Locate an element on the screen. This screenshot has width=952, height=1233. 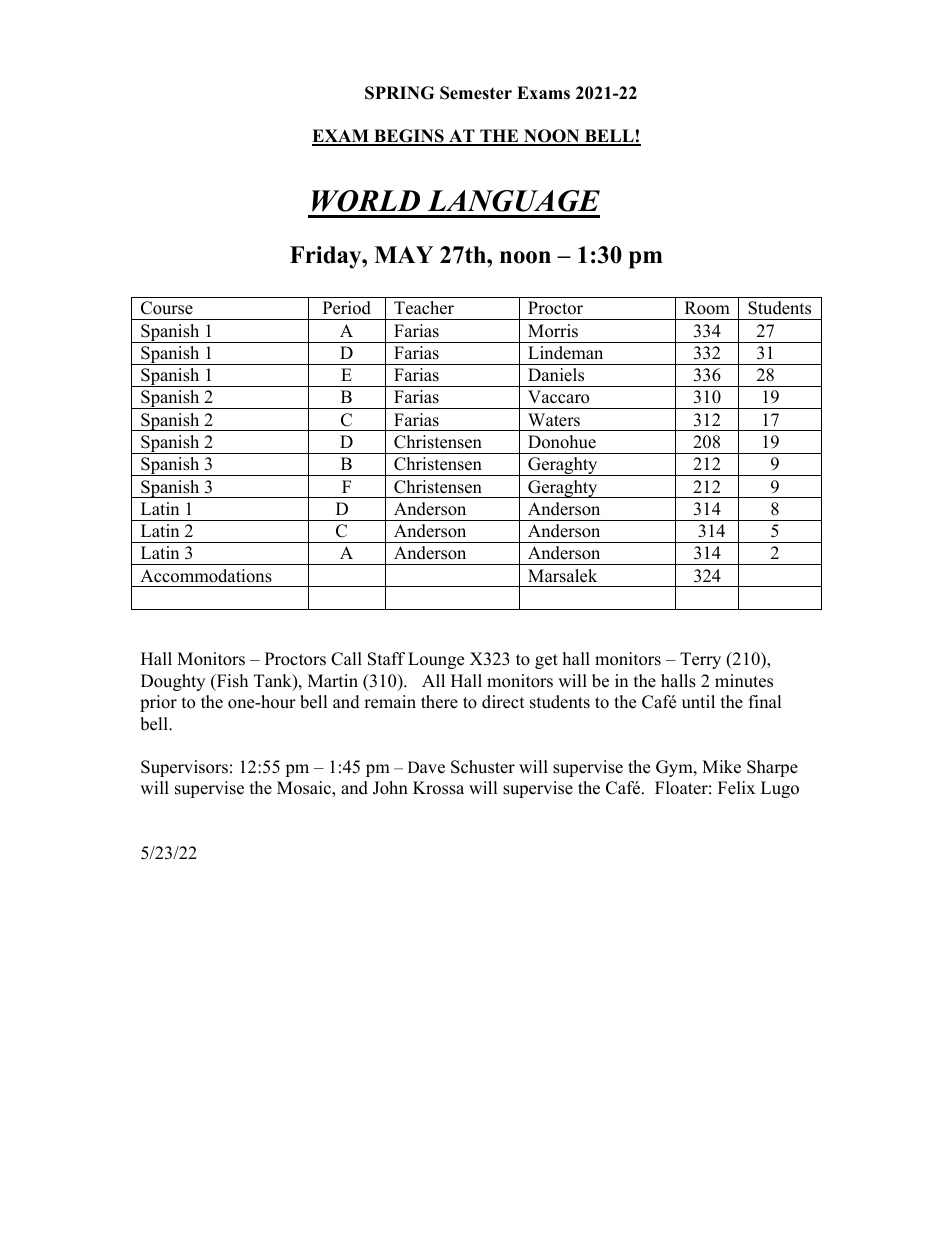
SPRING is located at coordinates (399, 93).
